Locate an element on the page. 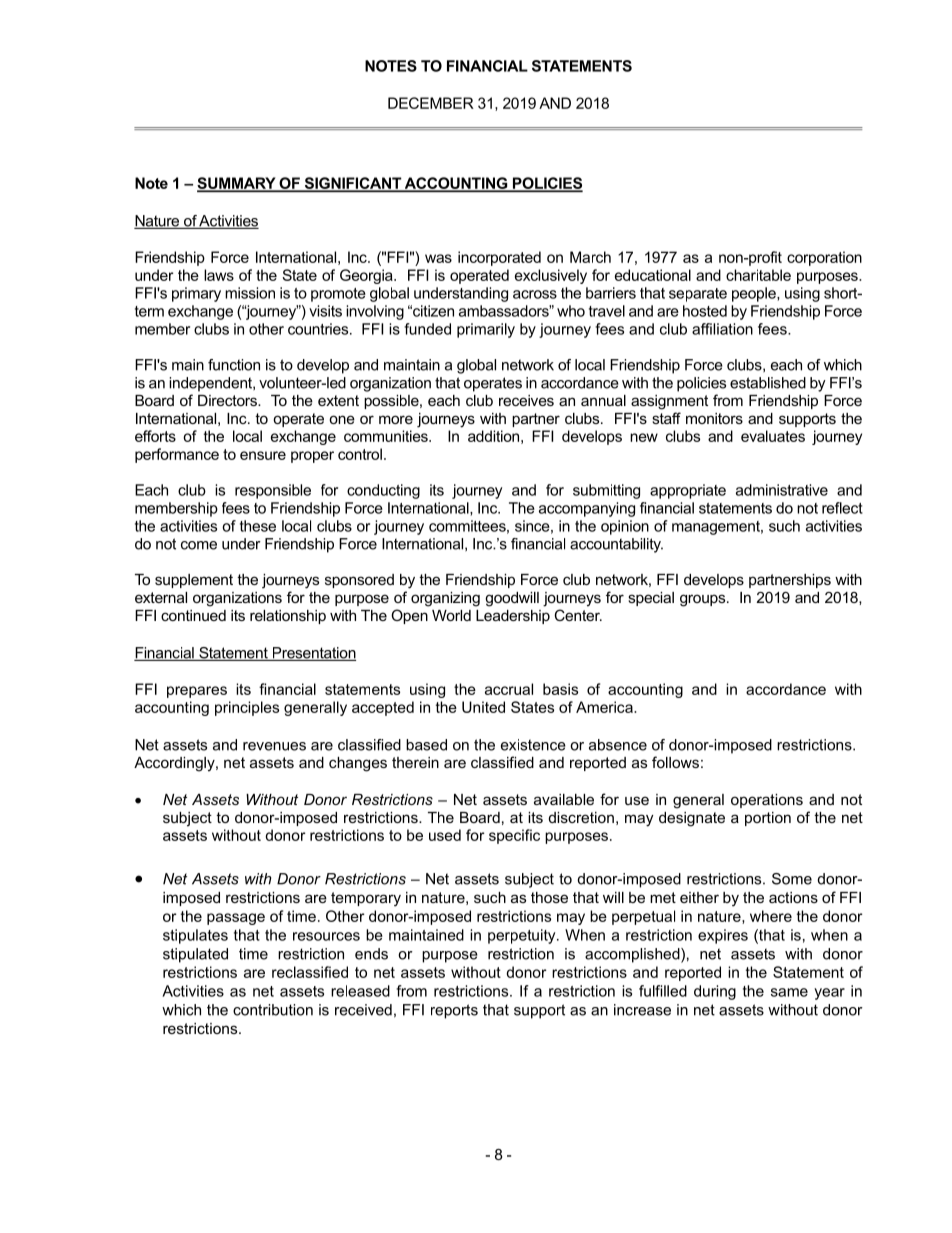 The height and width of the document is (1233, 952). function is located at coordinates (234, 365).
